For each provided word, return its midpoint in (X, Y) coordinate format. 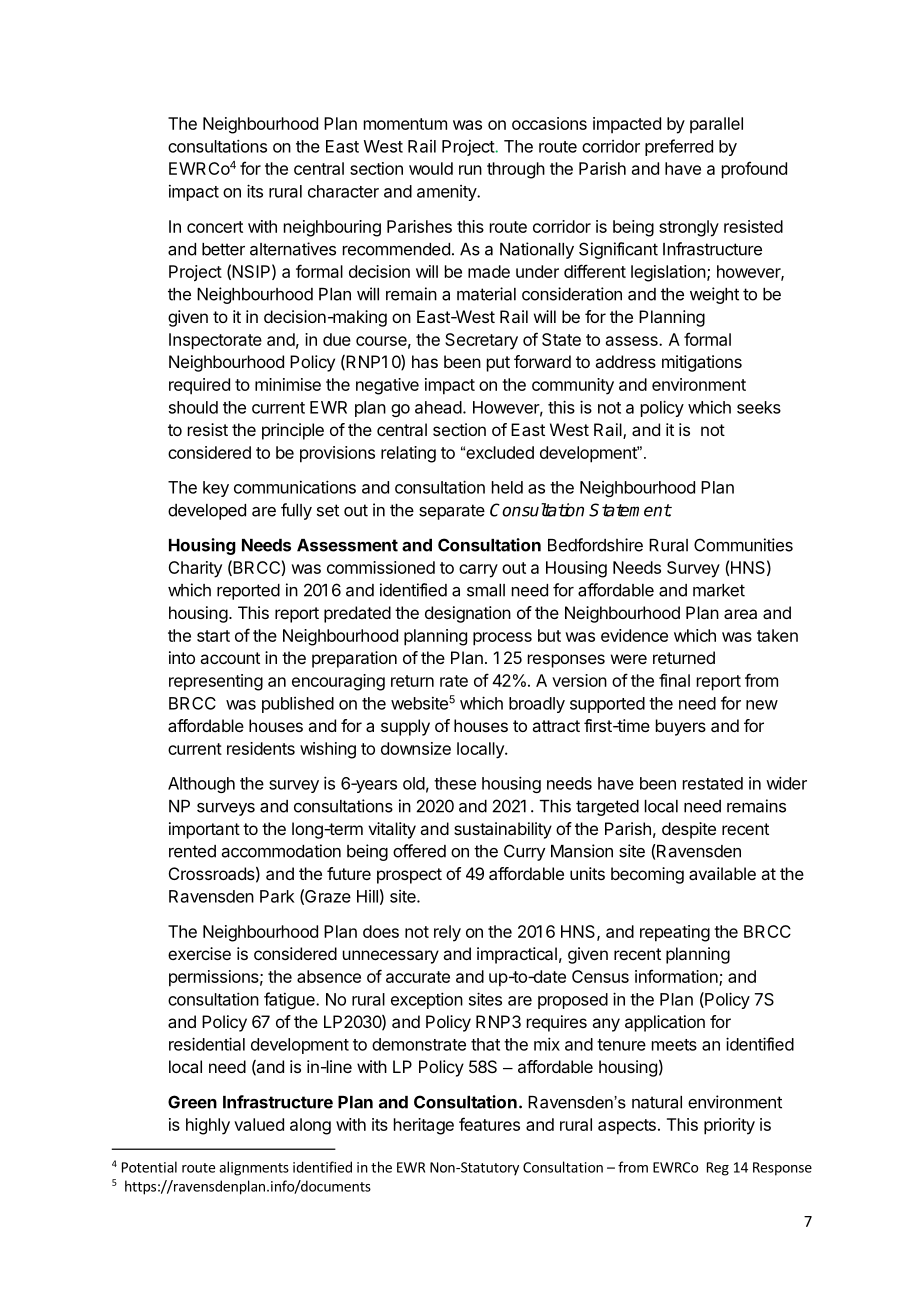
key (216, 489)
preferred (679, 147)
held (507, 487)
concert (215, 227)
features (489, 1124)
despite (689, 830)
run (470, 170)
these (455, 783)
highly (208, 1126)
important (204, 830)
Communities (743, 545)
